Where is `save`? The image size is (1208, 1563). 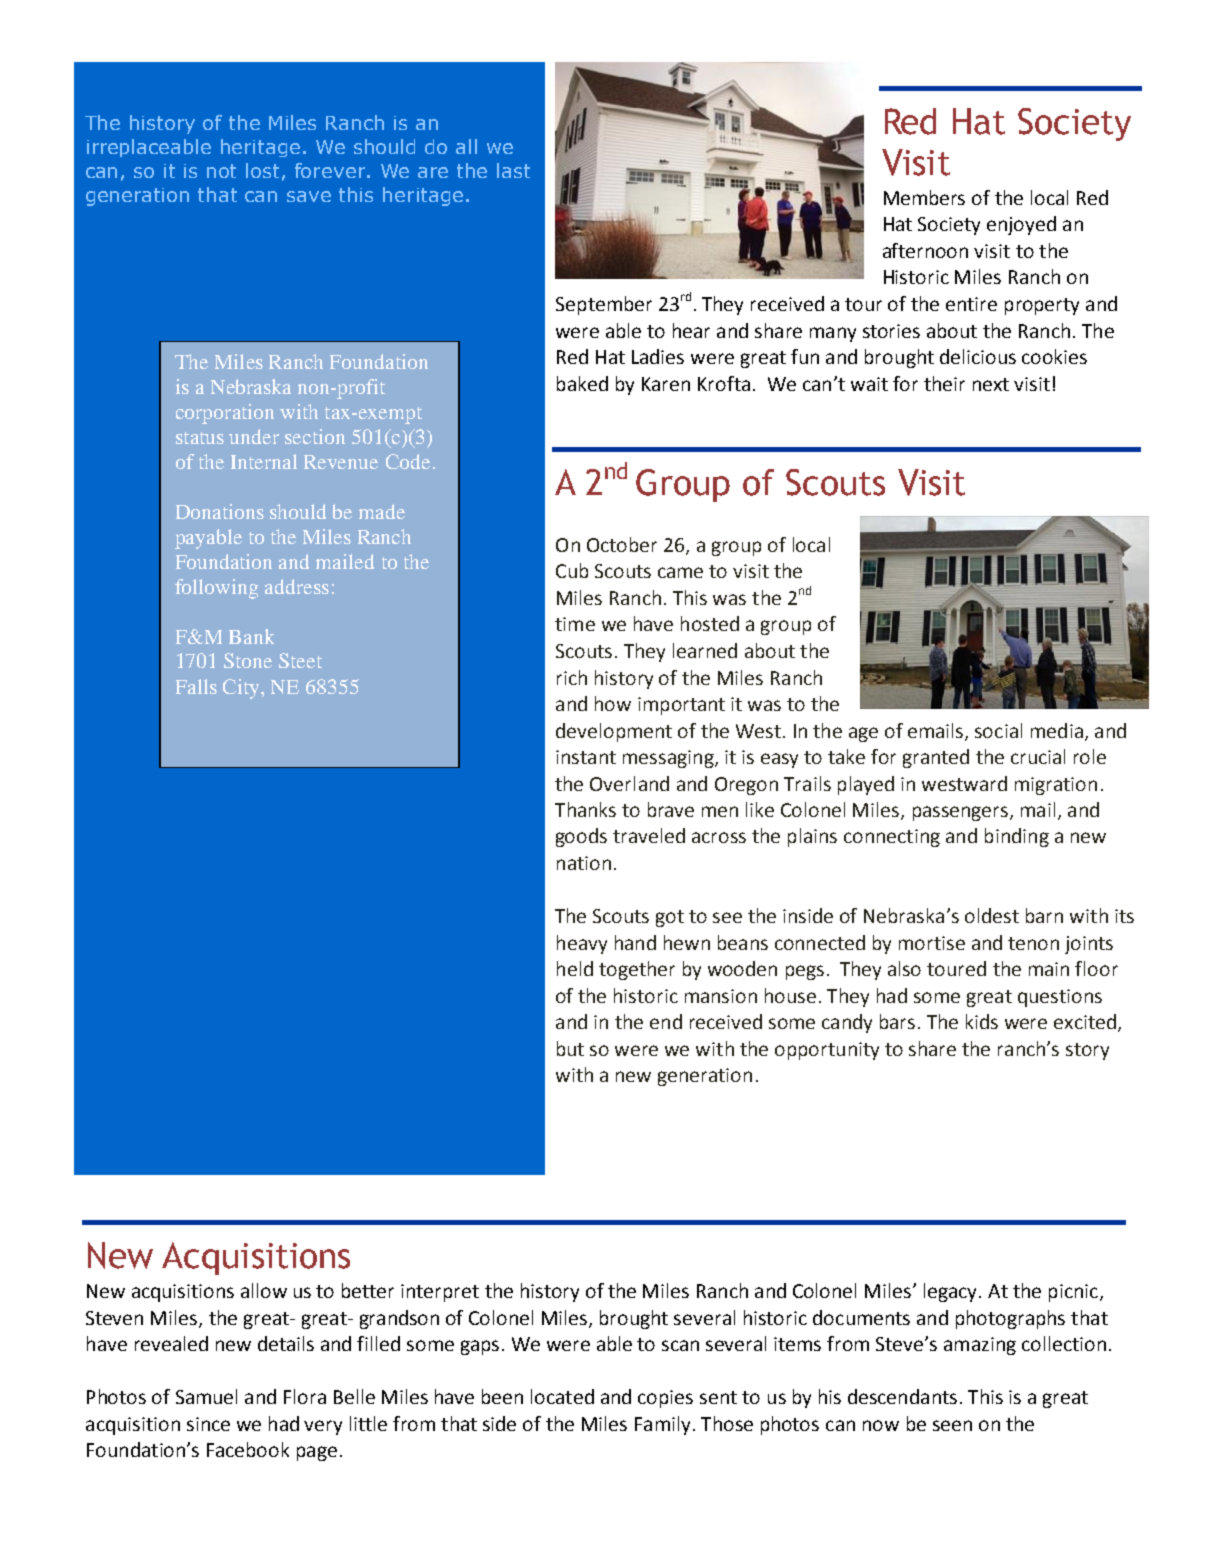 save is located at coordinates (309, 196).
